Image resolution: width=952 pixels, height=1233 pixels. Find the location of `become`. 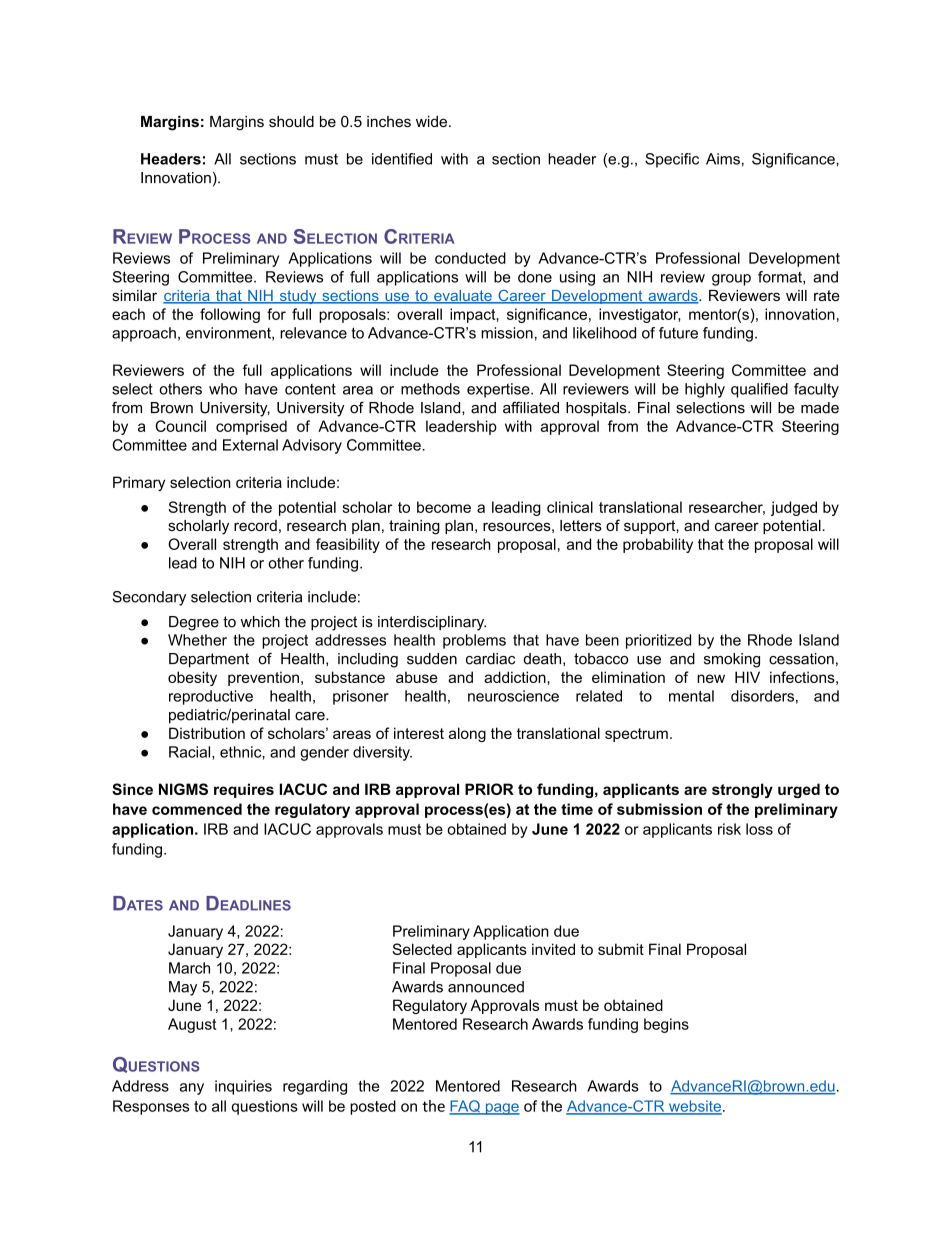

become is located at coordinates (444, 507).
